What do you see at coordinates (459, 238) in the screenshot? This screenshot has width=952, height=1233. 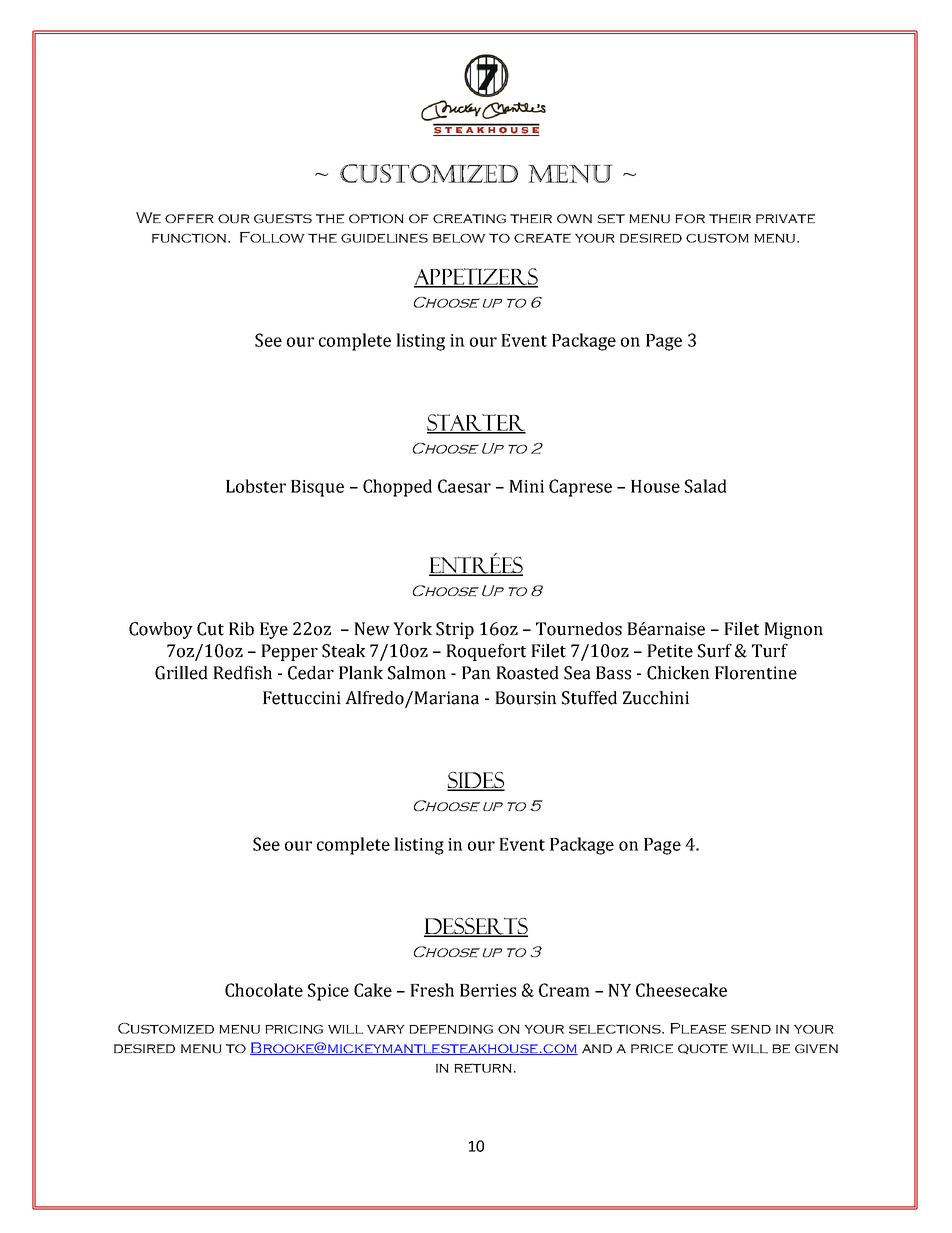 I see `below` at bounding box center [459, 238].
